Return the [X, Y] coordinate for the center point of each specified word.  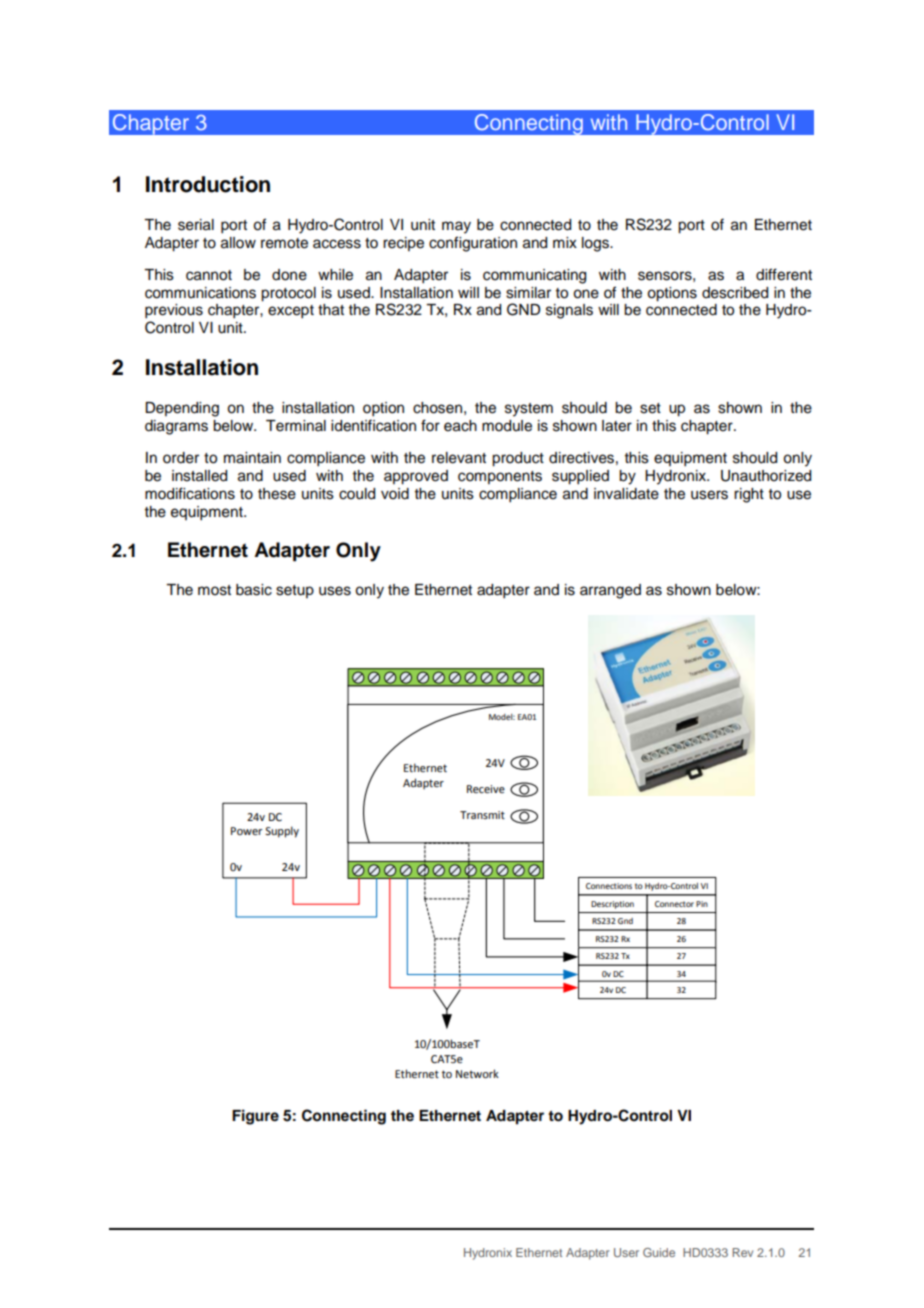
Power [246, 831]
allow [238, 243]
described [735, 293]
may [456, 227]
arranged [610, 591]
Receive [486, 789]
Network [477, 1073]
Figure [255, 1117]
